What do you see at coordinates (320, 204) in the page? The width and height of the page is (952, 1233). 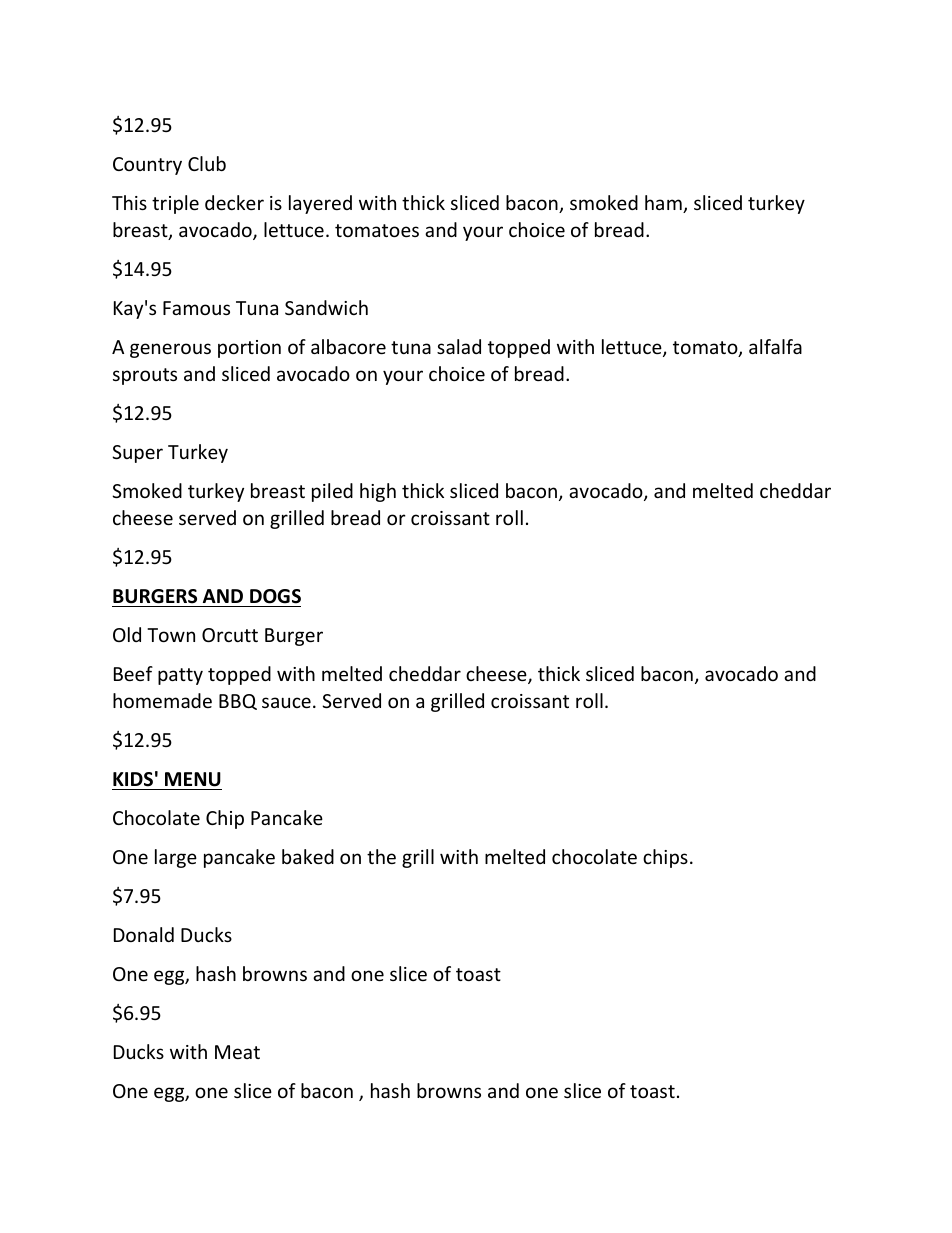 I see `layered` at bounding box center [320, 204].
